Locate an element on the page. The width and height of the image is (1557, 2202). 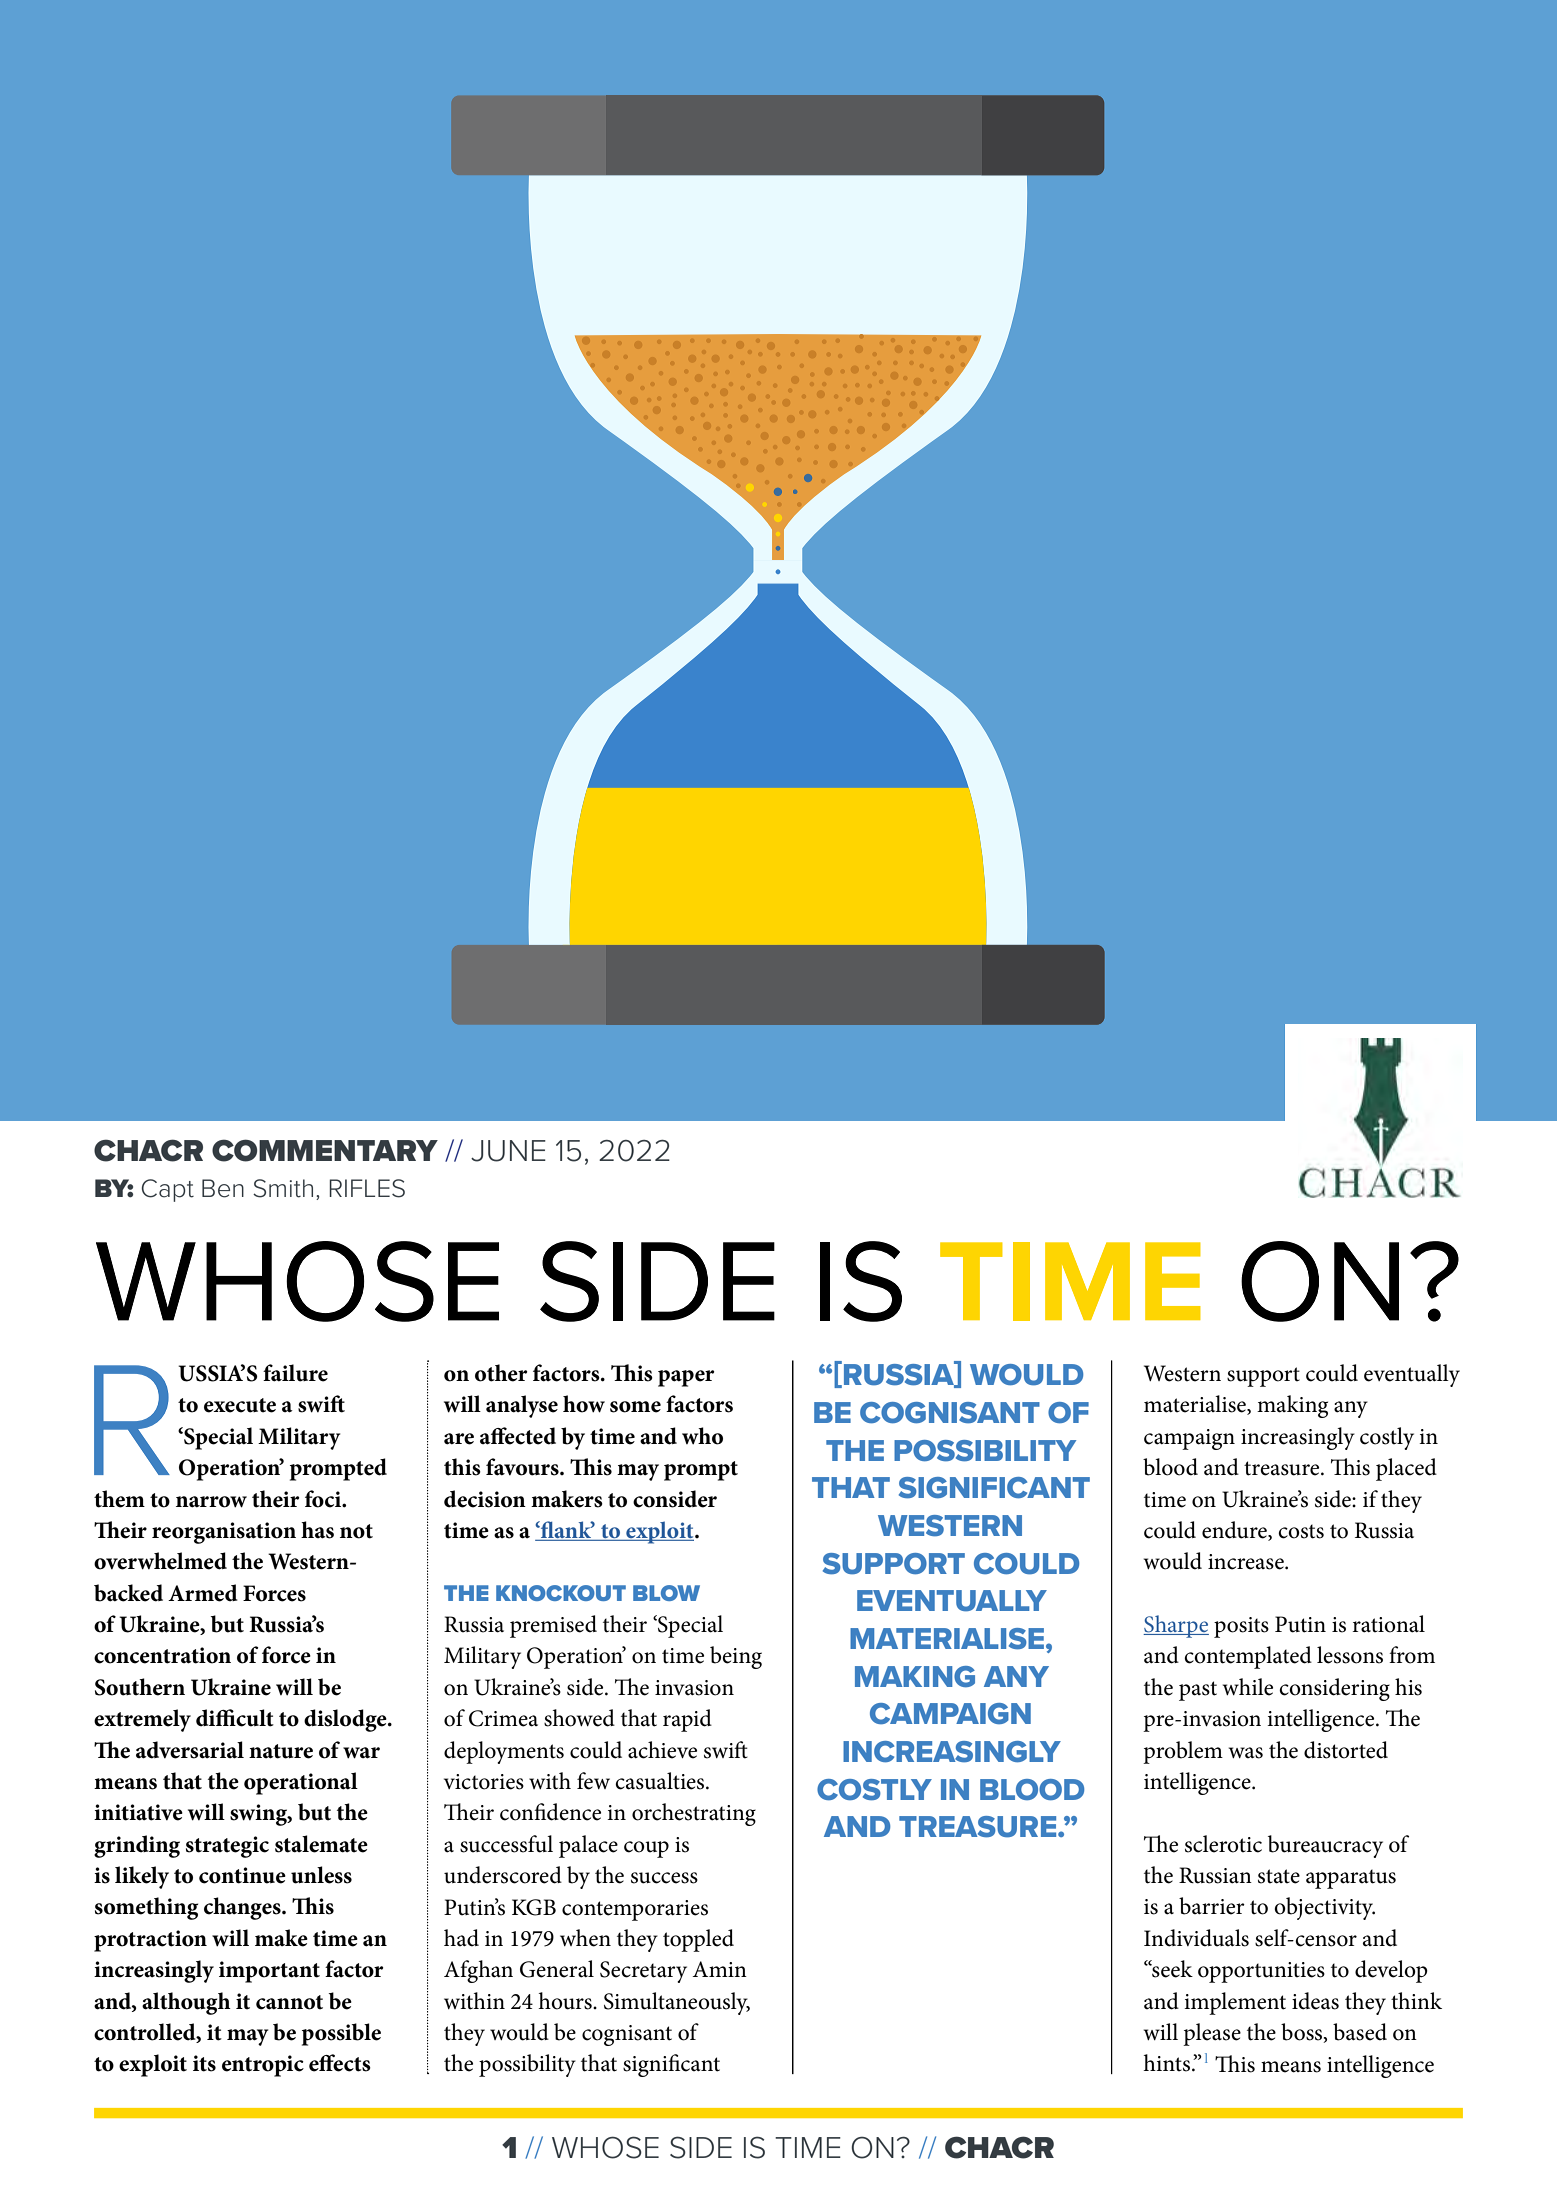
orchestrating is located at coordinates (694, 1814).
